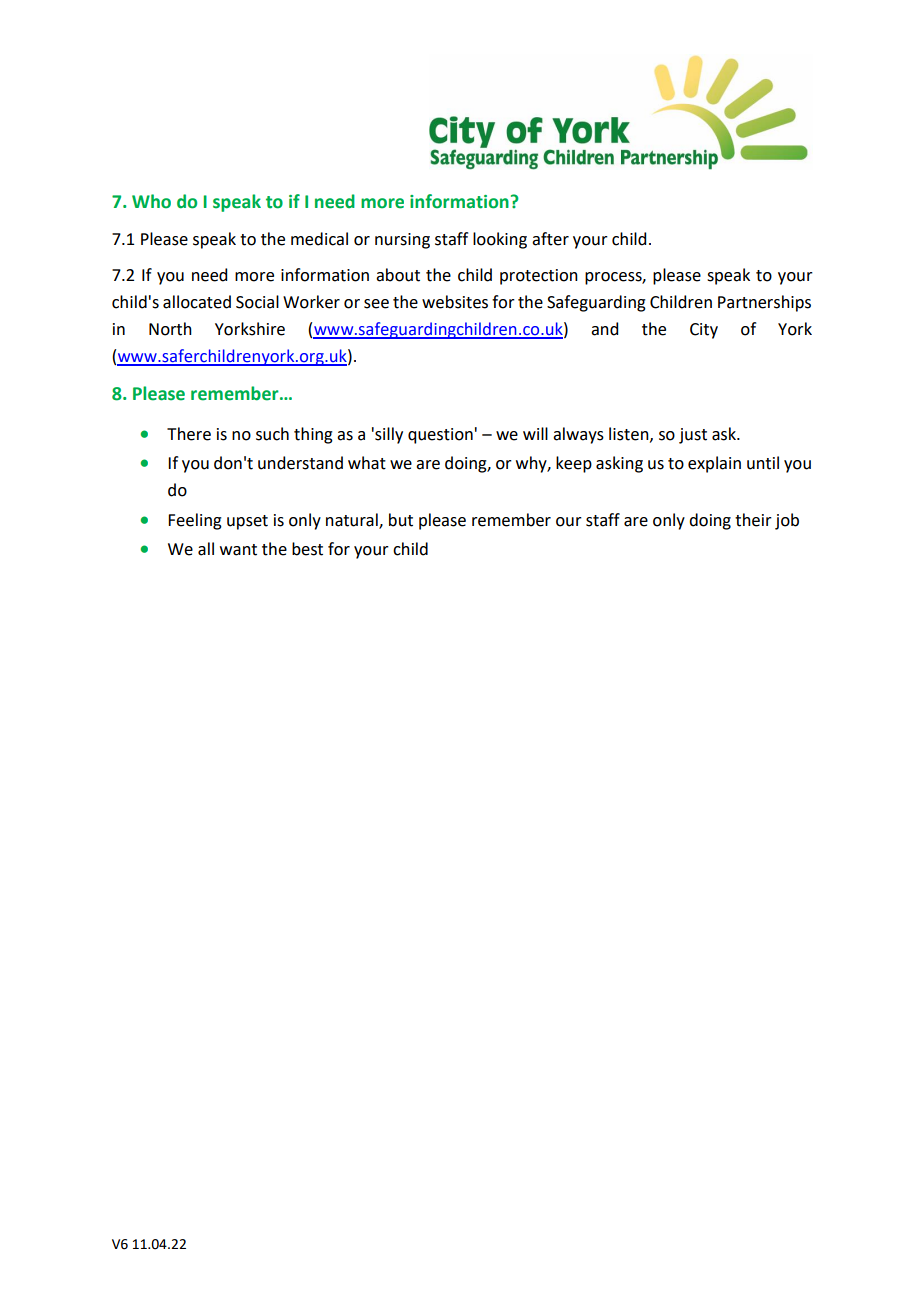 This image has width=924, height=1308. What do you see at coordinates (300, 463) in the image?
I see `understand` at bounding box center [300, 463].
